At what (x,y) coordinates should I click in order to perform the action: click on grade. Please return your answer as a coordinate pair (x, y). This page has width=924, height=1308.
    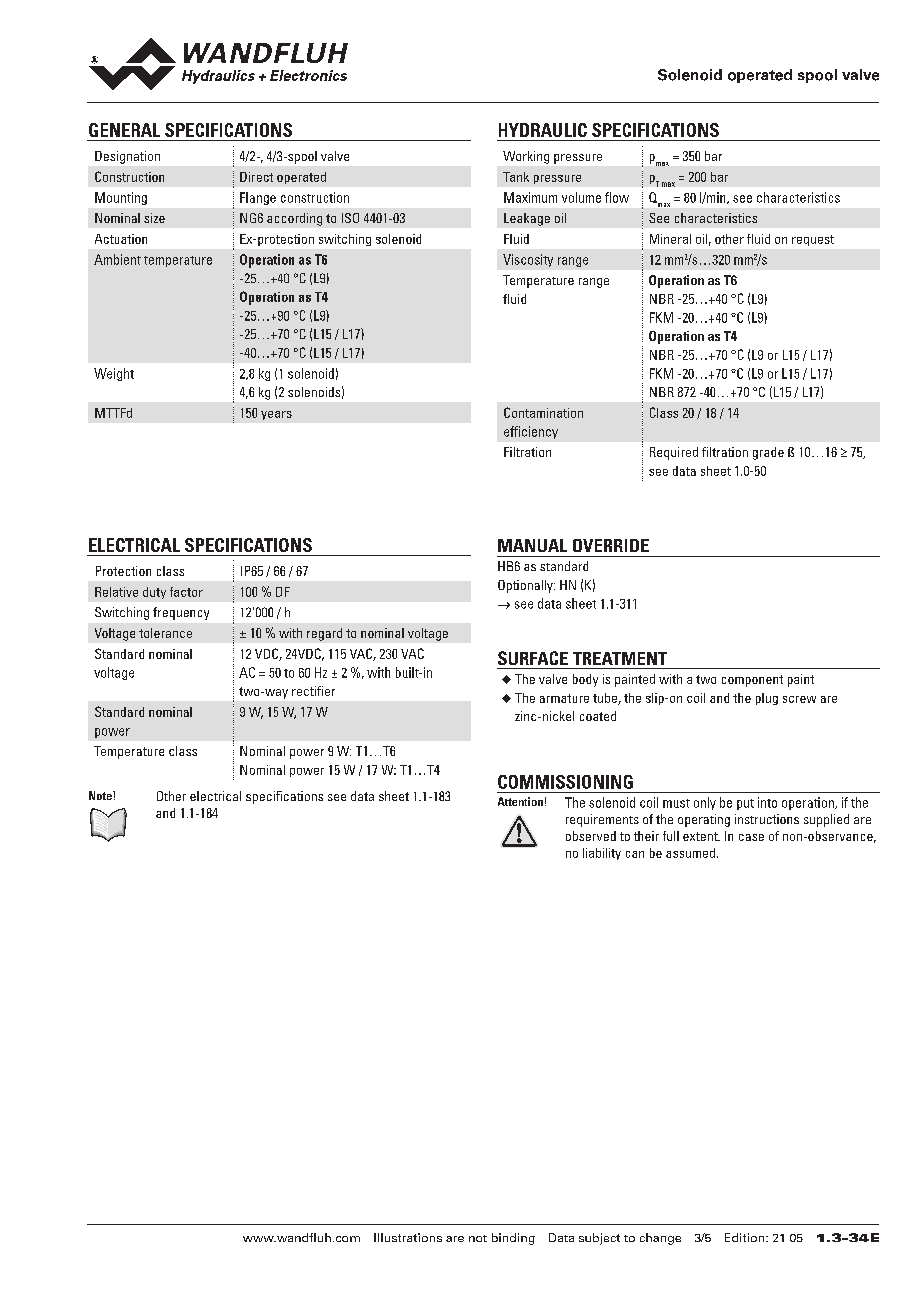
    Looking at the image, I should click on (768, 453).
